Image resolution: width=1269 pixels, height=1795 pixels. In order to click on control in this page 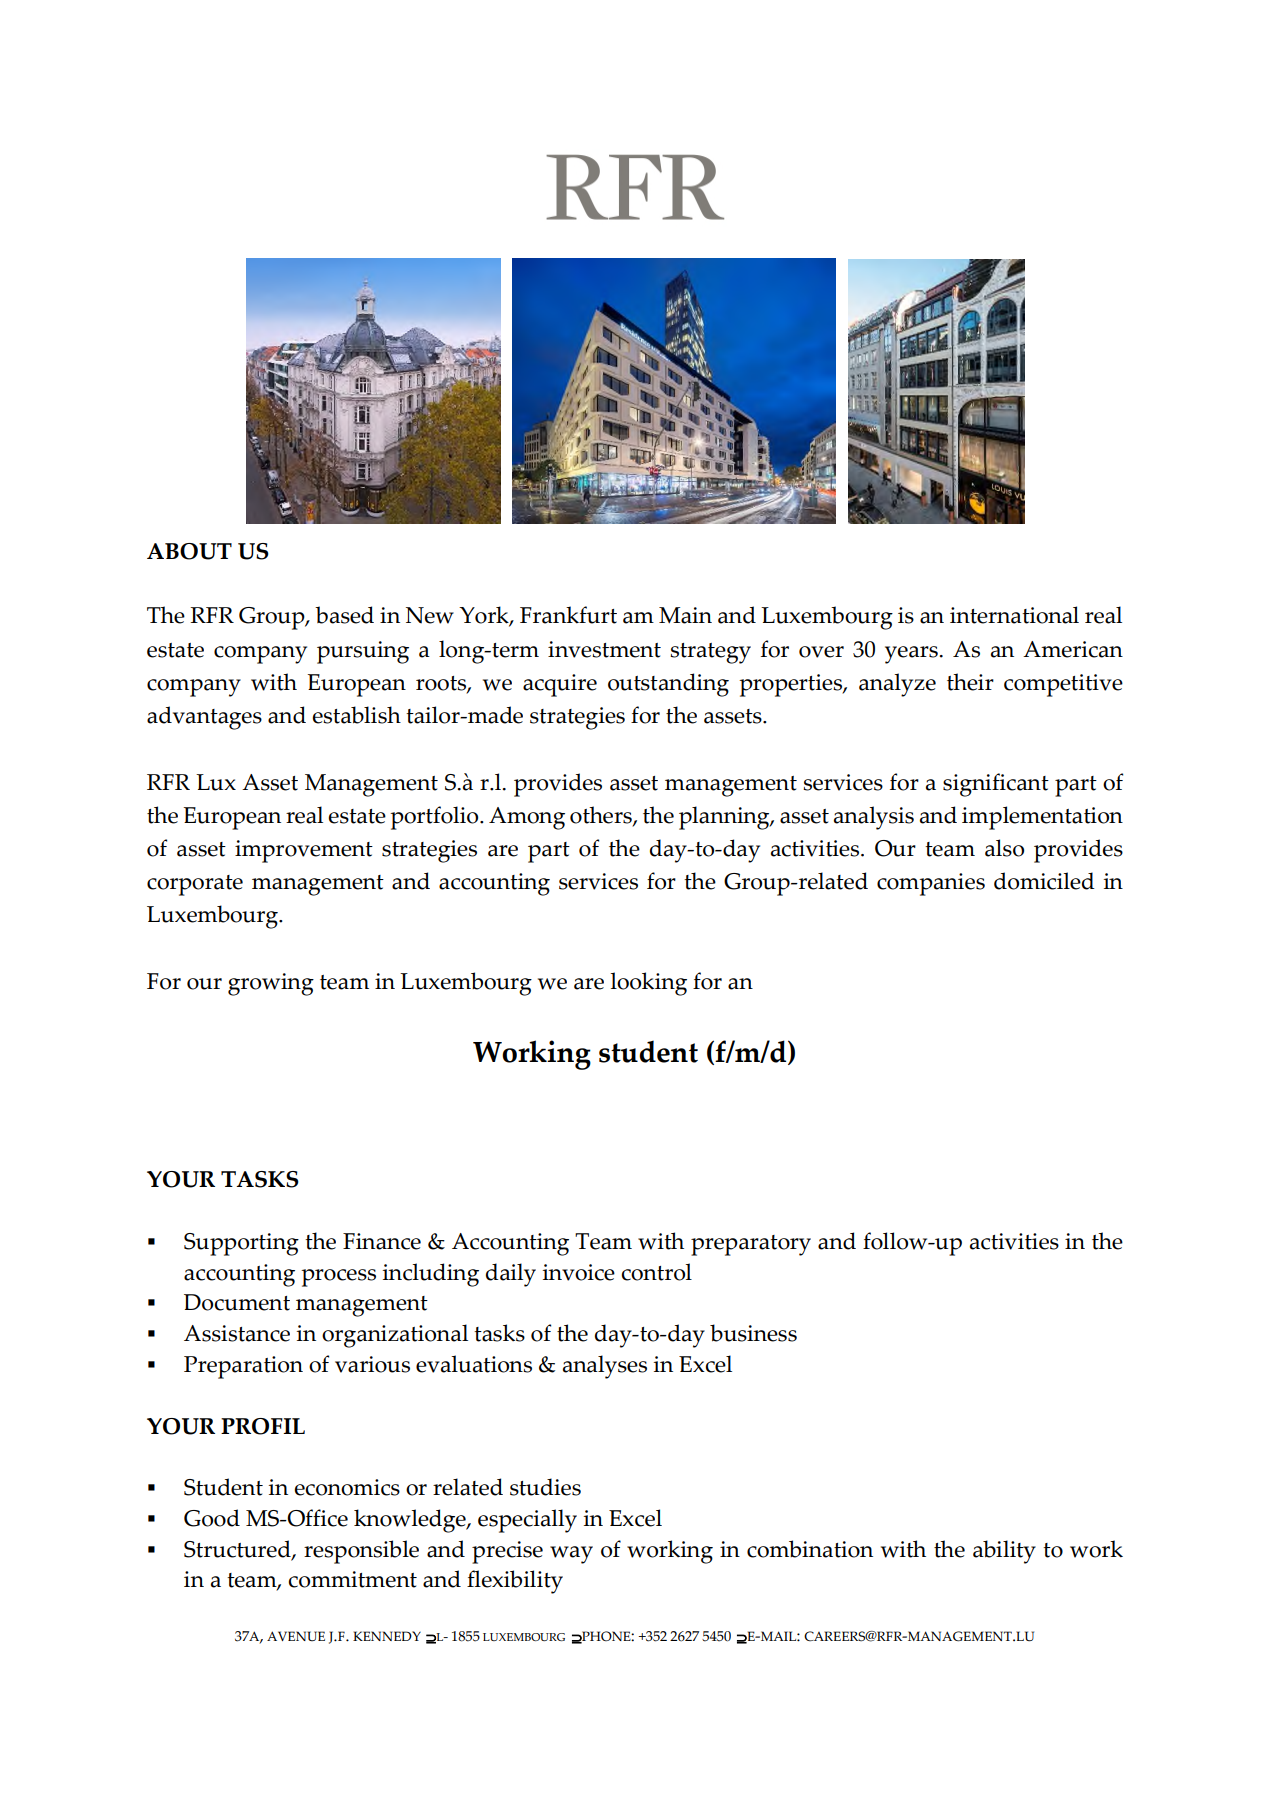, I will do `click(656, 1272)`.
